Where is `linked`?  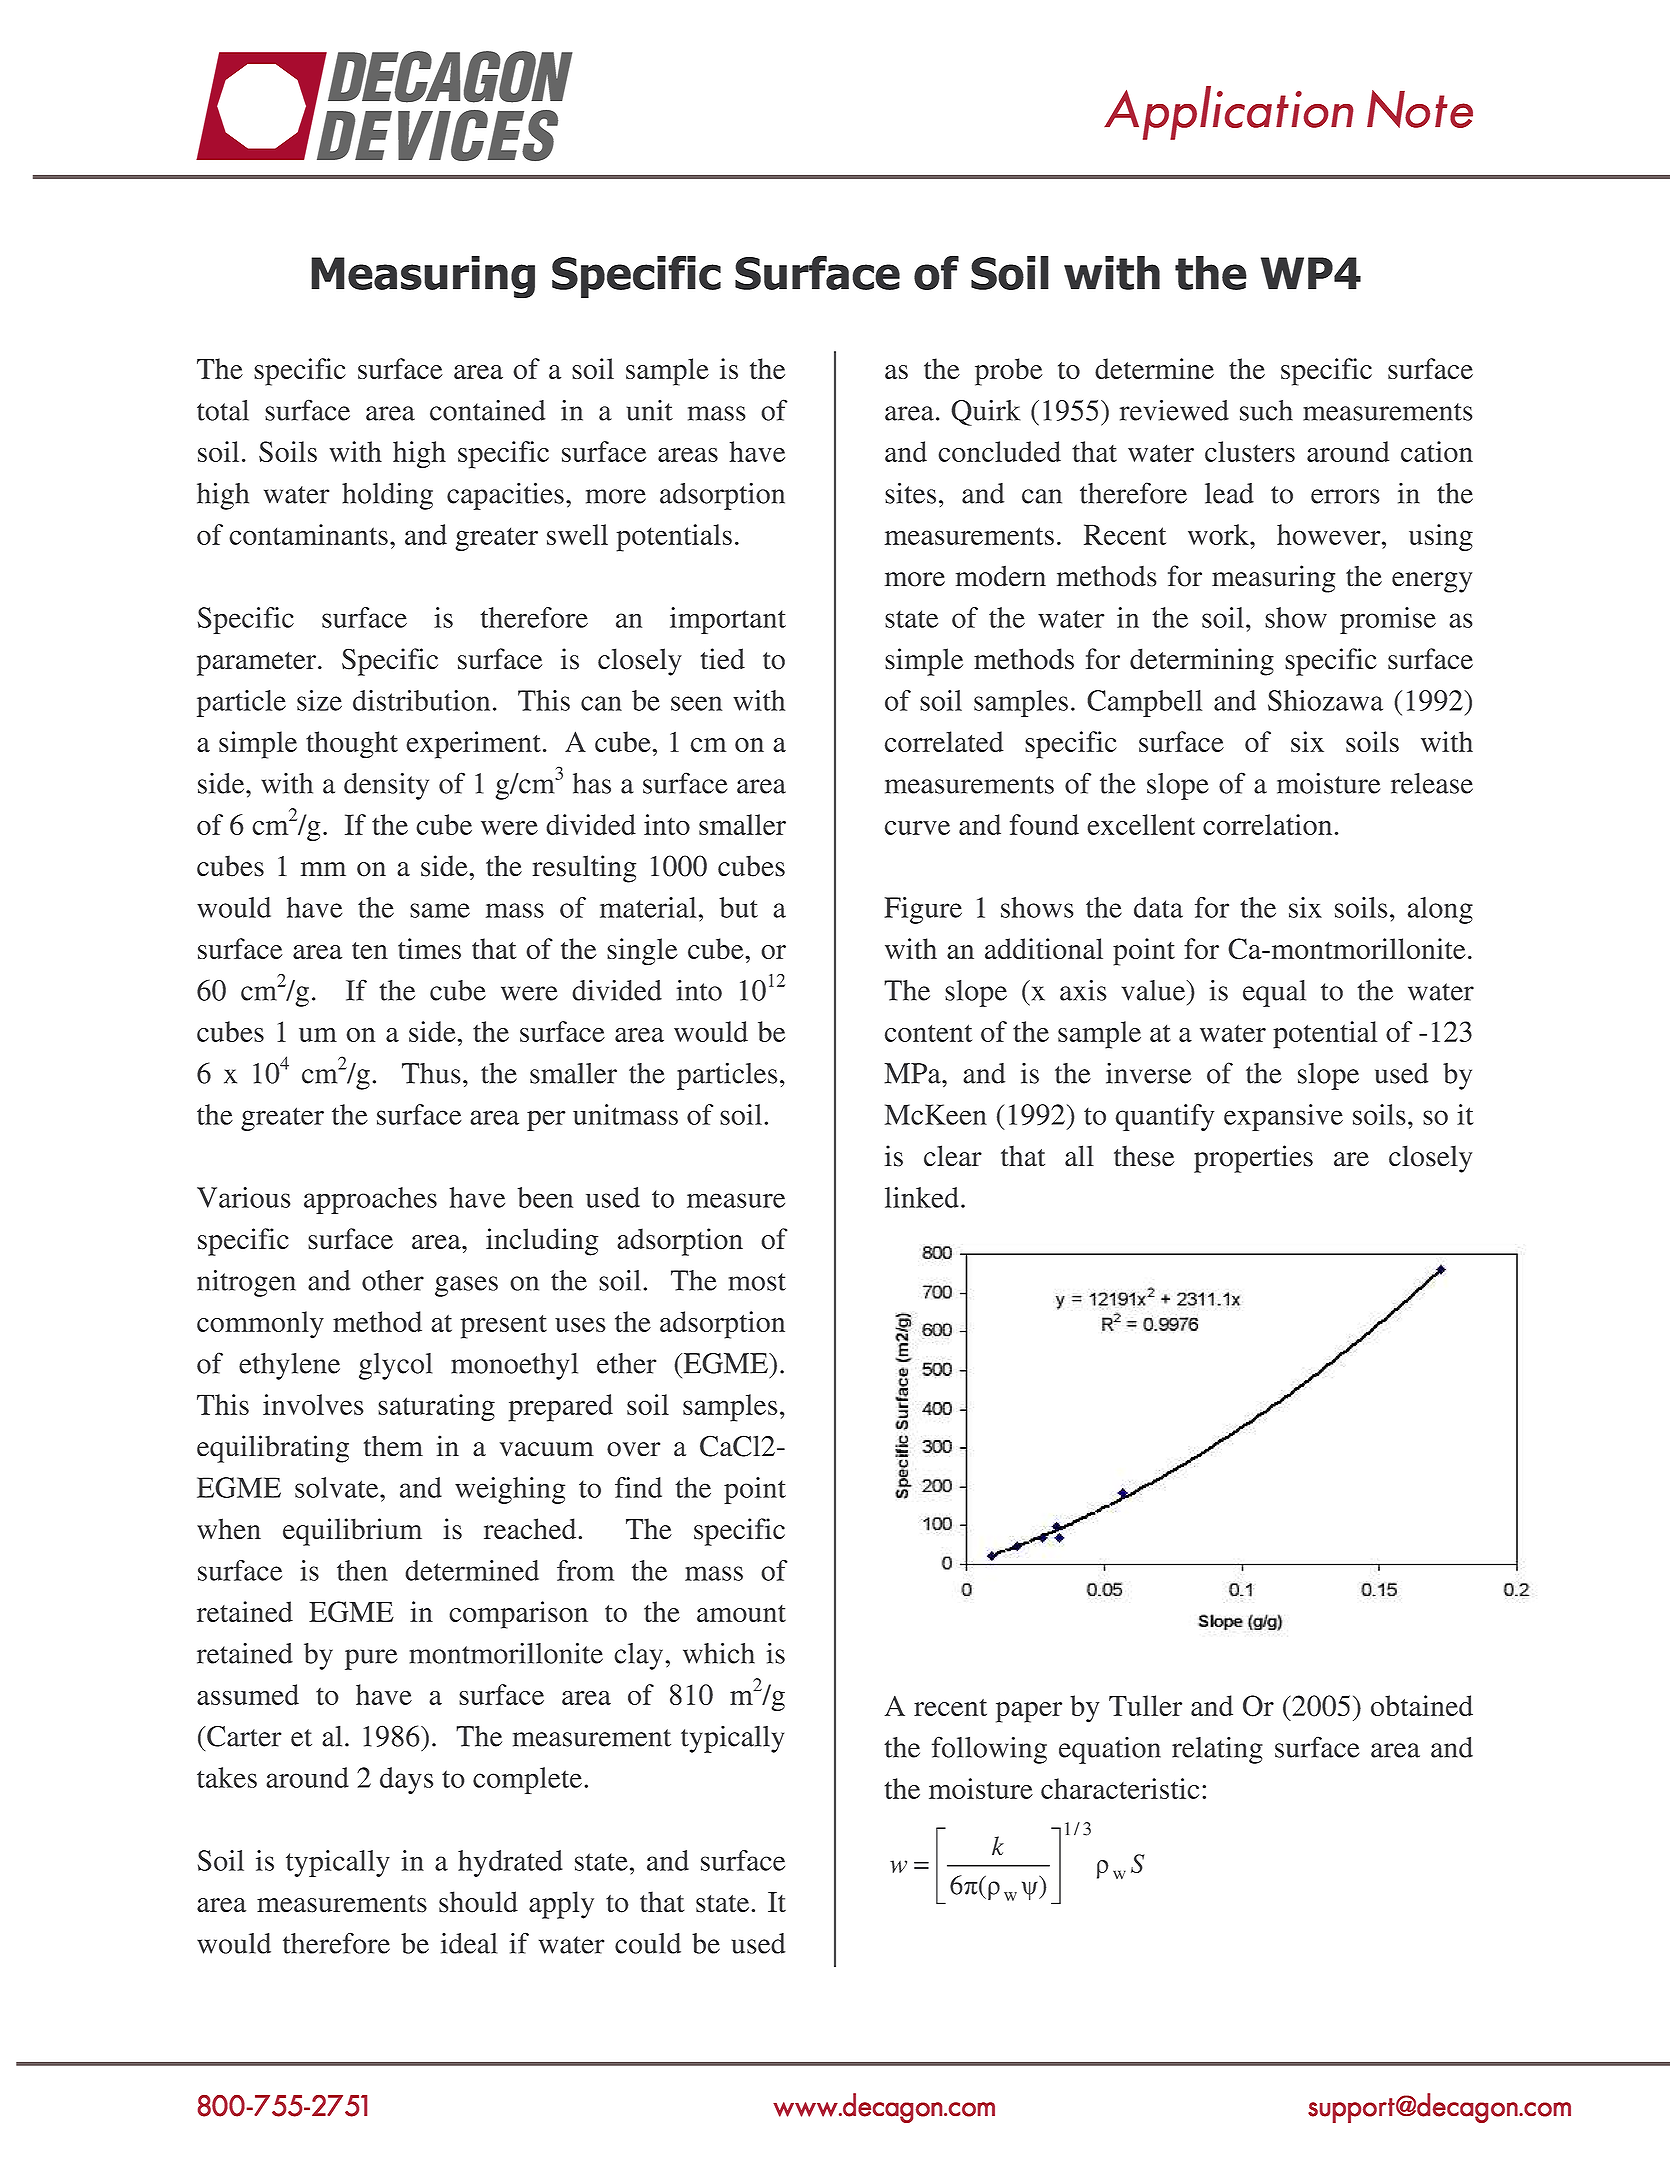 linked is located at coordinates (922, 1197).
